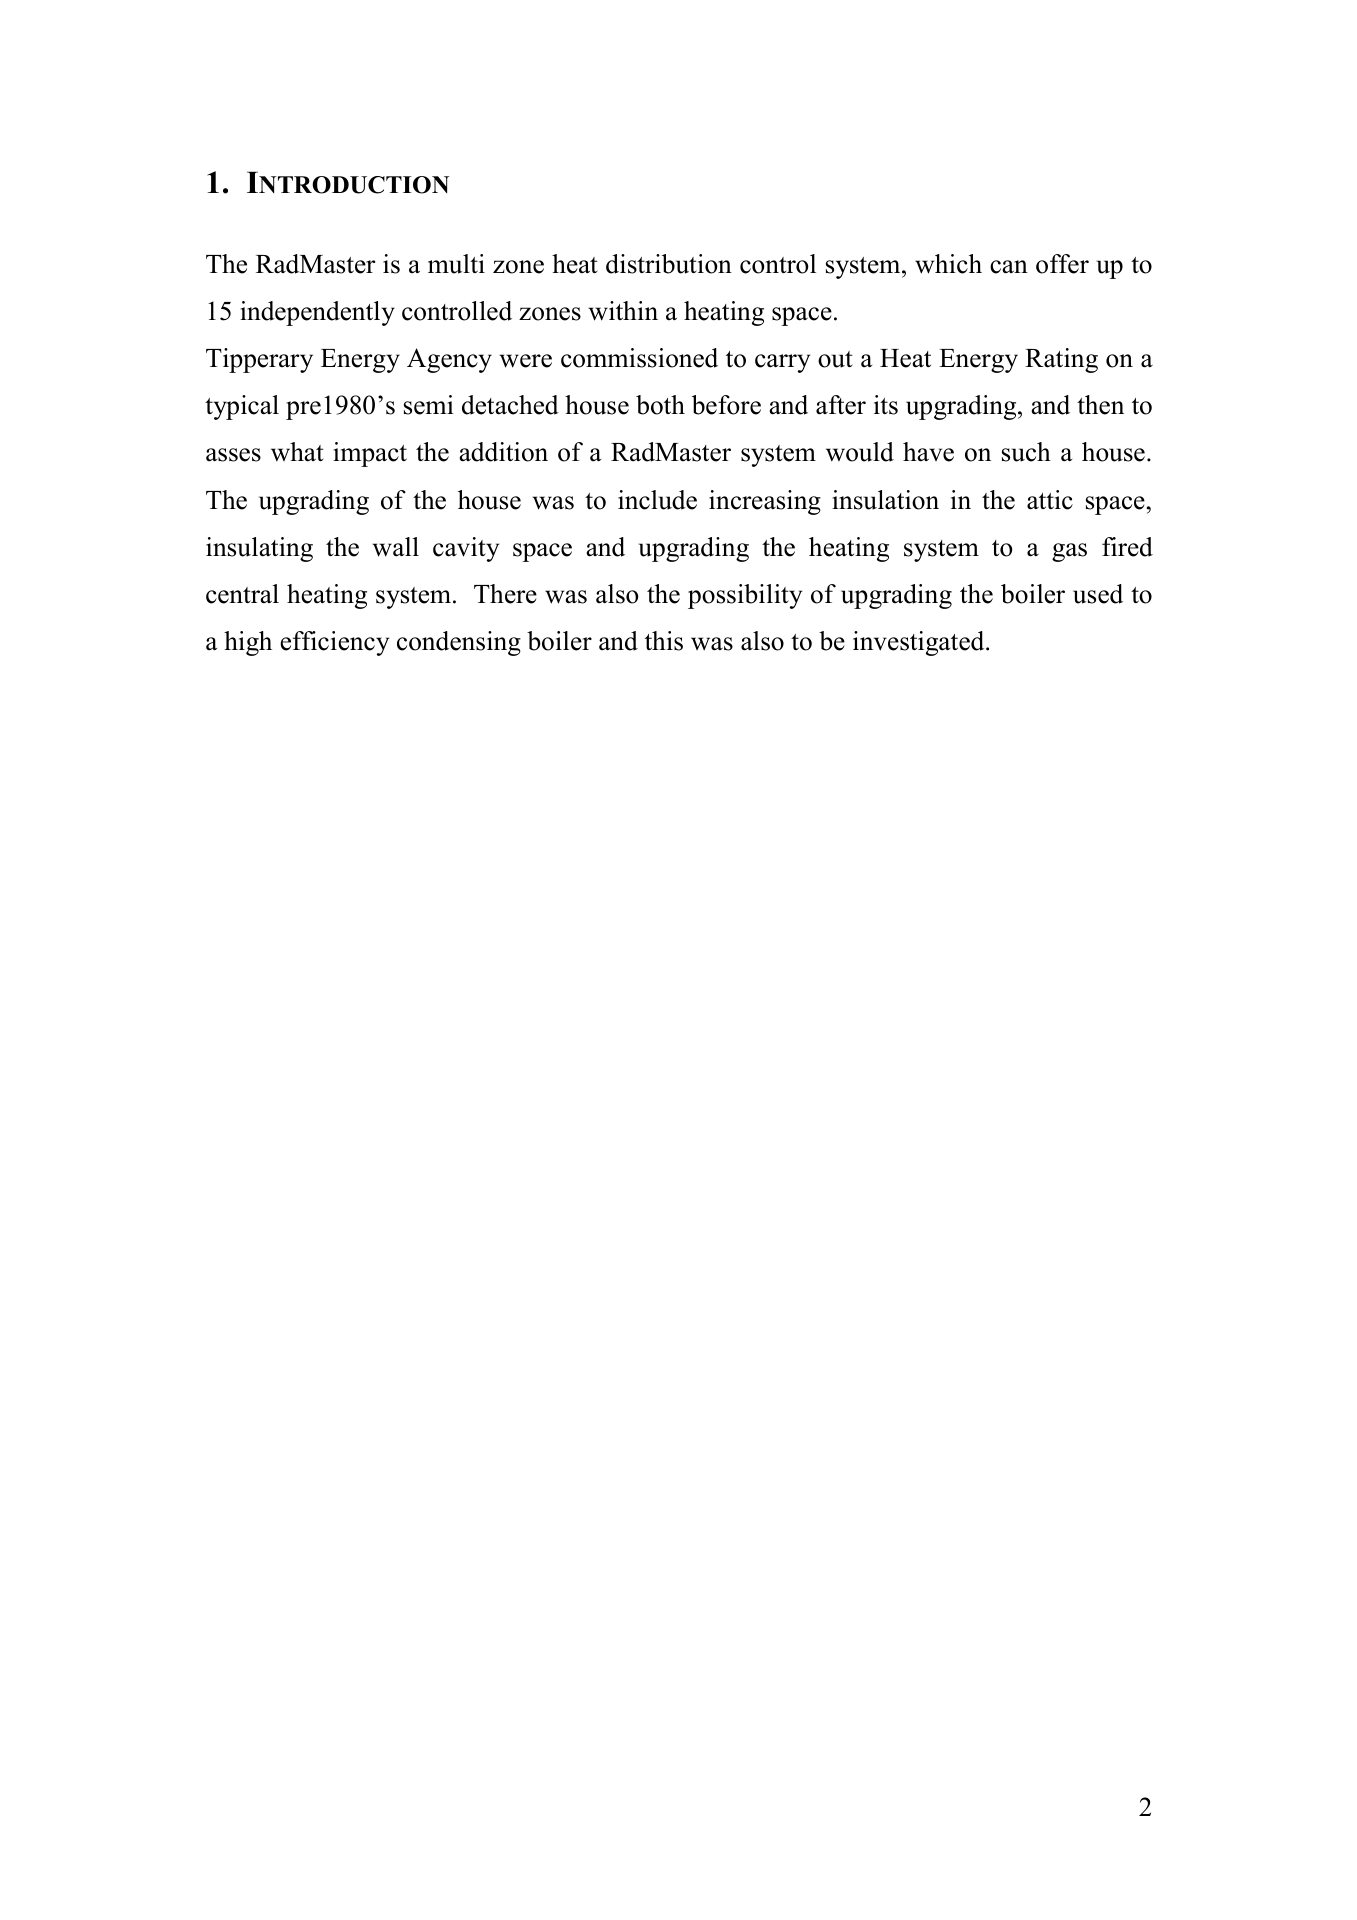 The height and width of the screenshot is (1920, 1357). What do you see at coordinates (1026, 452) in the screenshot?
I see `such` at bounding box center [1026, 452].
